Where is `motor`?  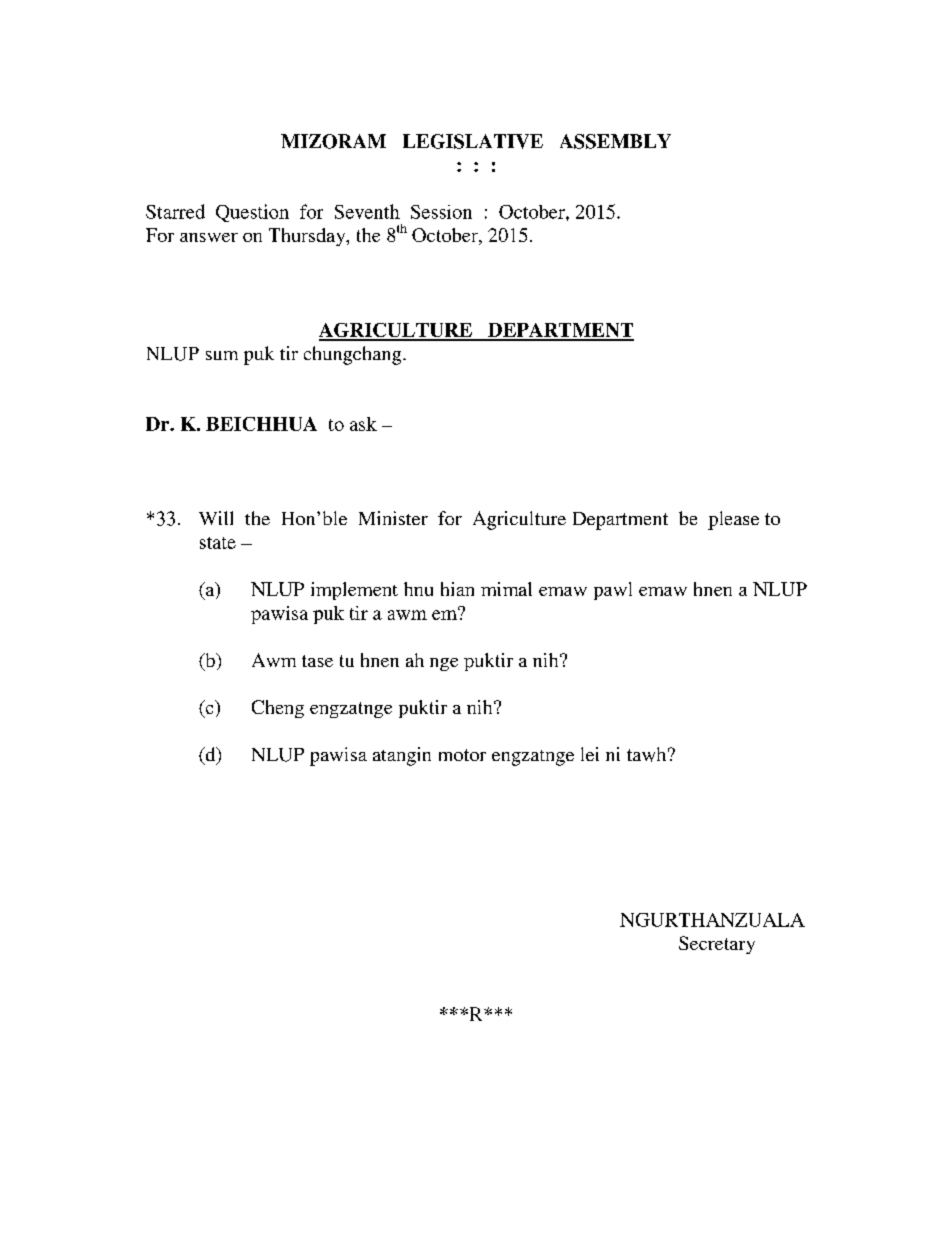 motor is located at coordinates (462, 755).
